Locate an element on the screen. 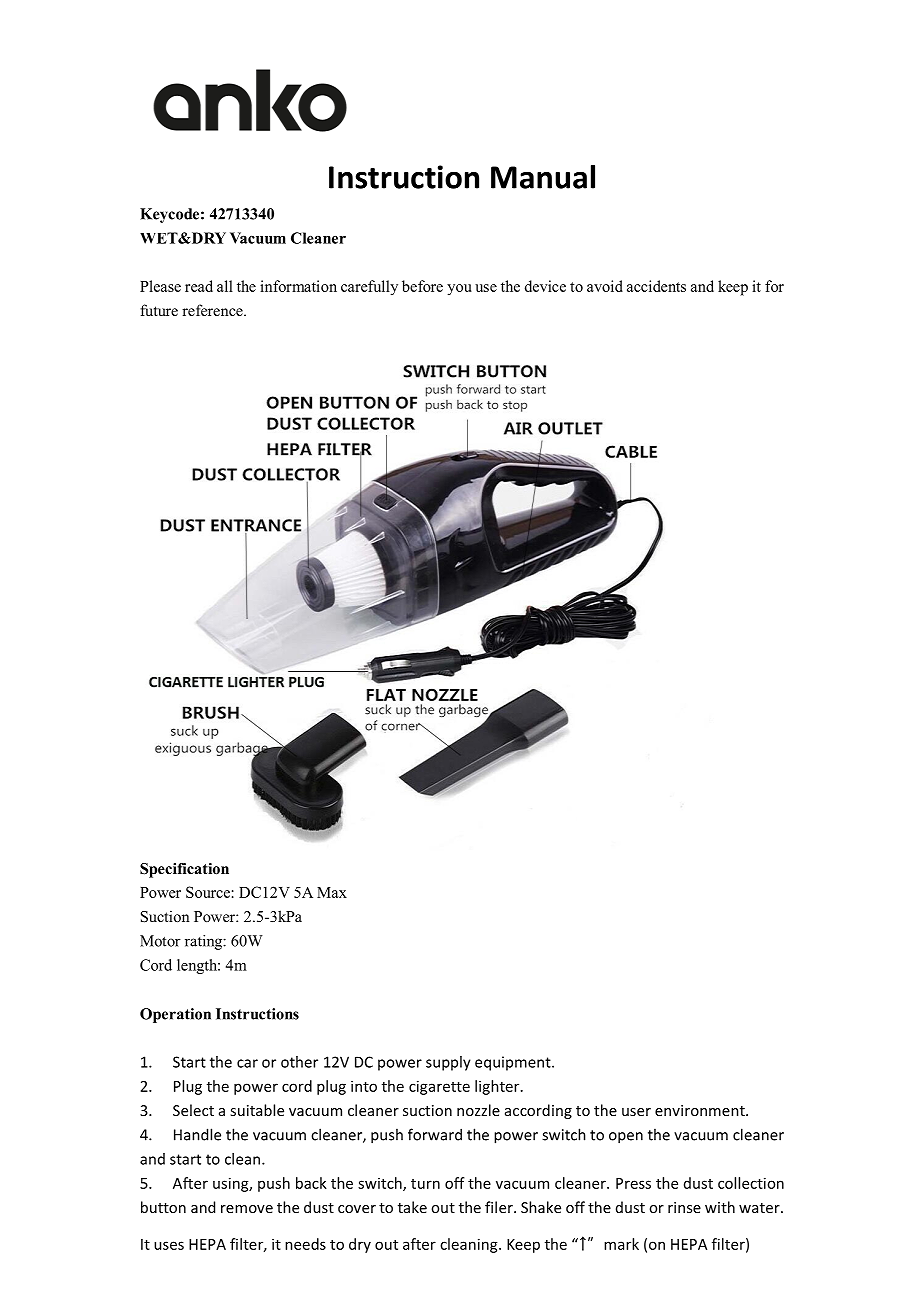  avoid is located at coordinates (605, 286).
